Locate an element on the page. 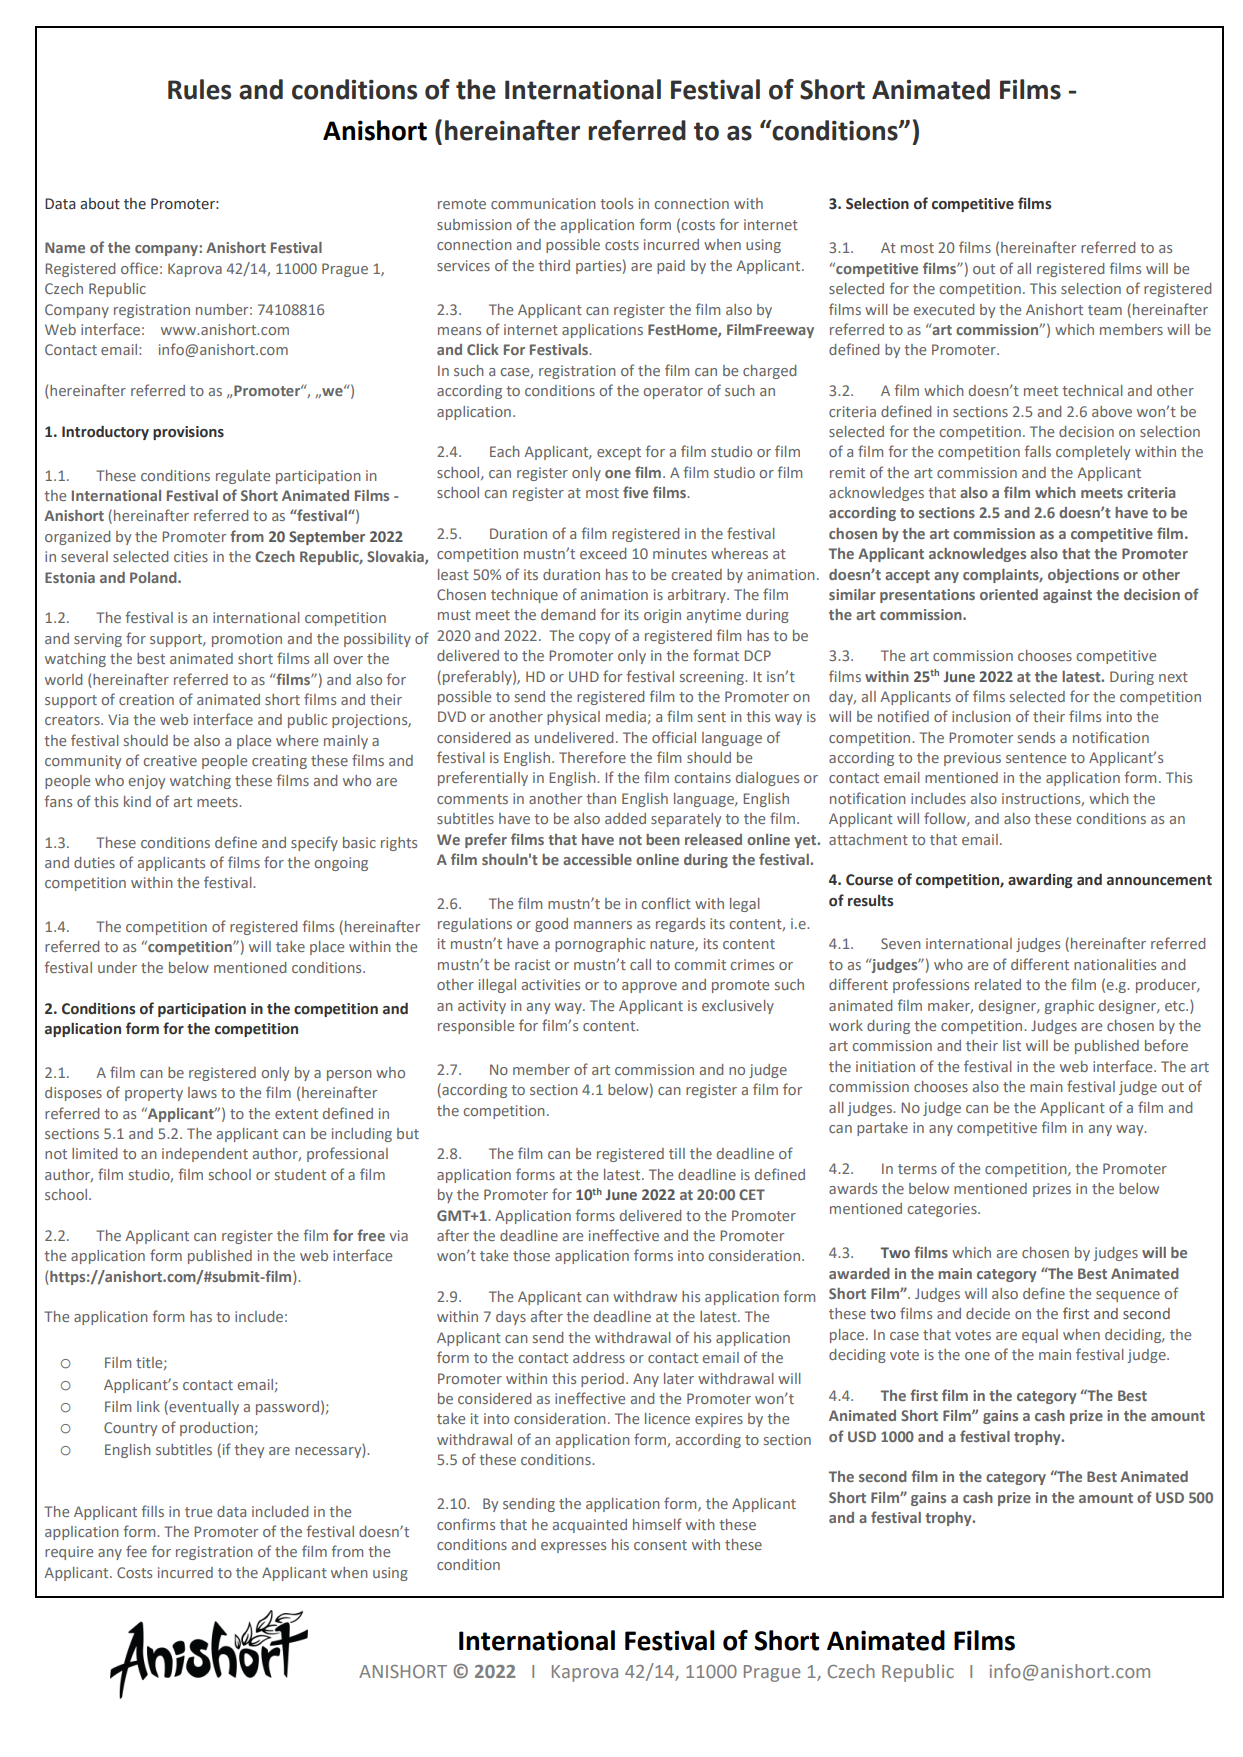 This page has width=1243, height=1757. added is located at coordinates (625, 818).
